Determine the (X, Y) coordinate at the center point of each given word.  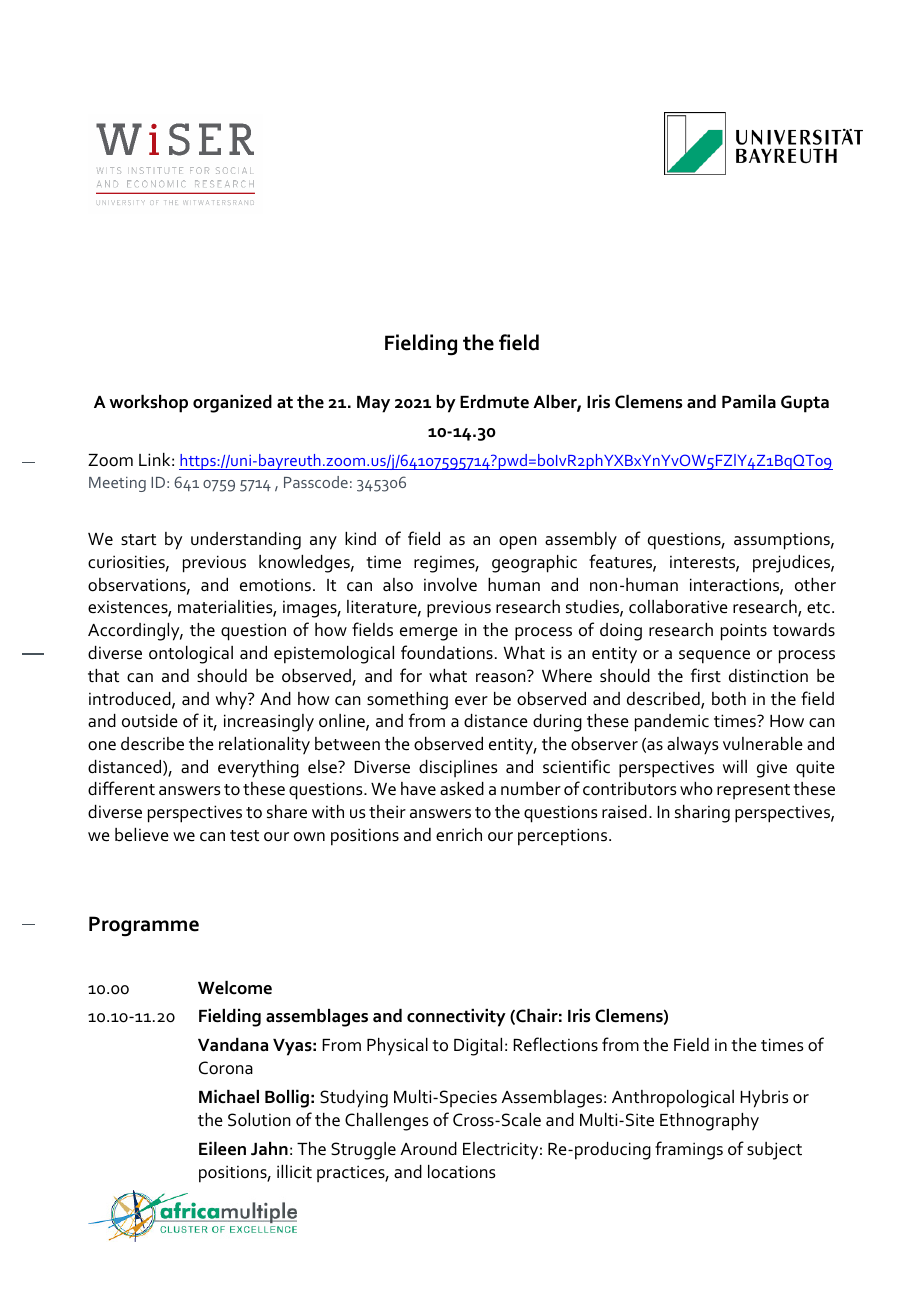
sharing (702, 814)
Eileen (222, 1149)
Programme (144, 926)
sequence (714, 657)
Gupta (805, 404)
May (373, 404)
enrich (459, 835)
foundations (447, 652)
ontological (191, 655)
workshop (148, 404)
